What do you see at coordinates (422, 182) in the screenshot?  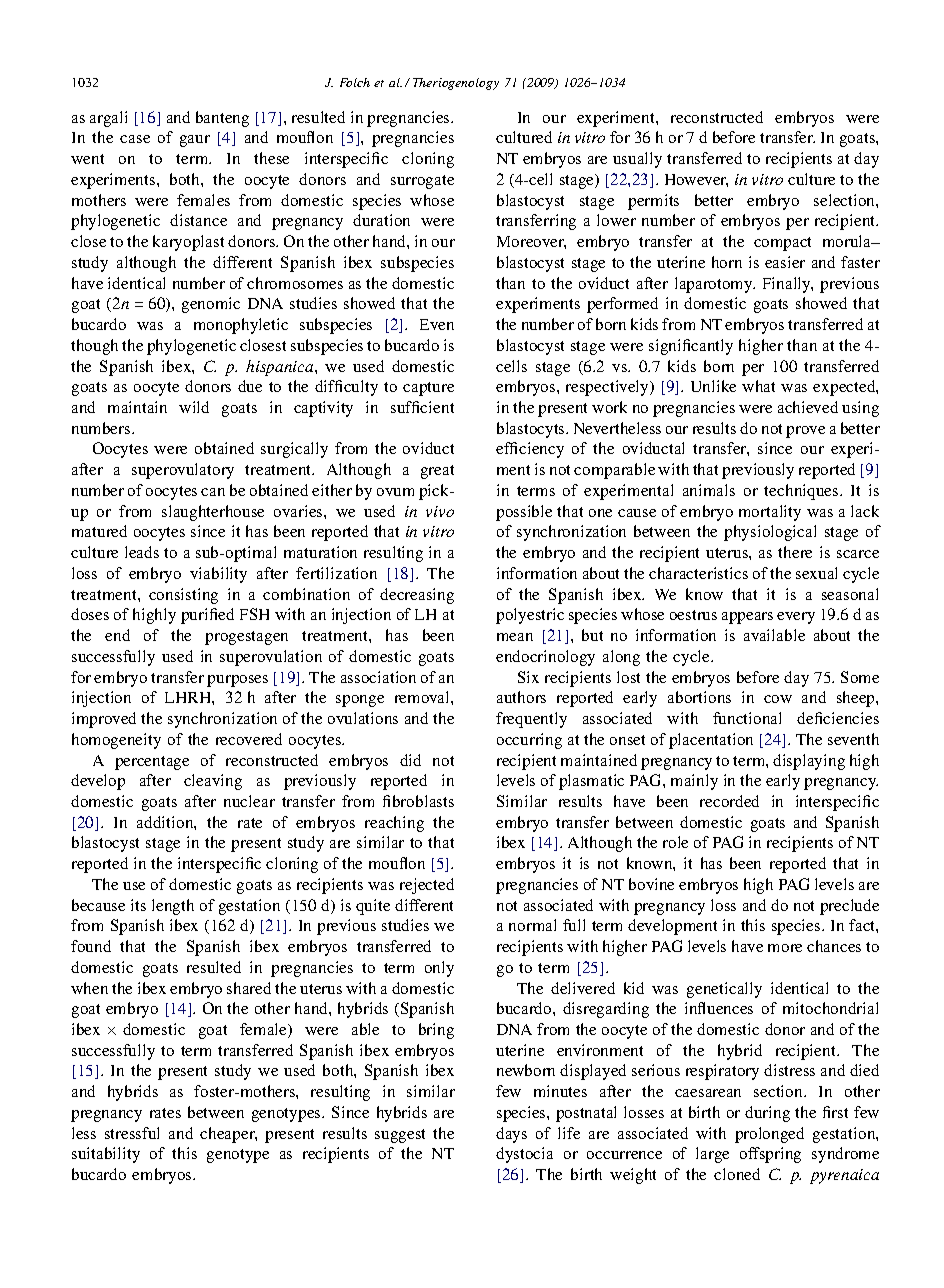 I see `surrogate` at bounding box center [422, 182].
